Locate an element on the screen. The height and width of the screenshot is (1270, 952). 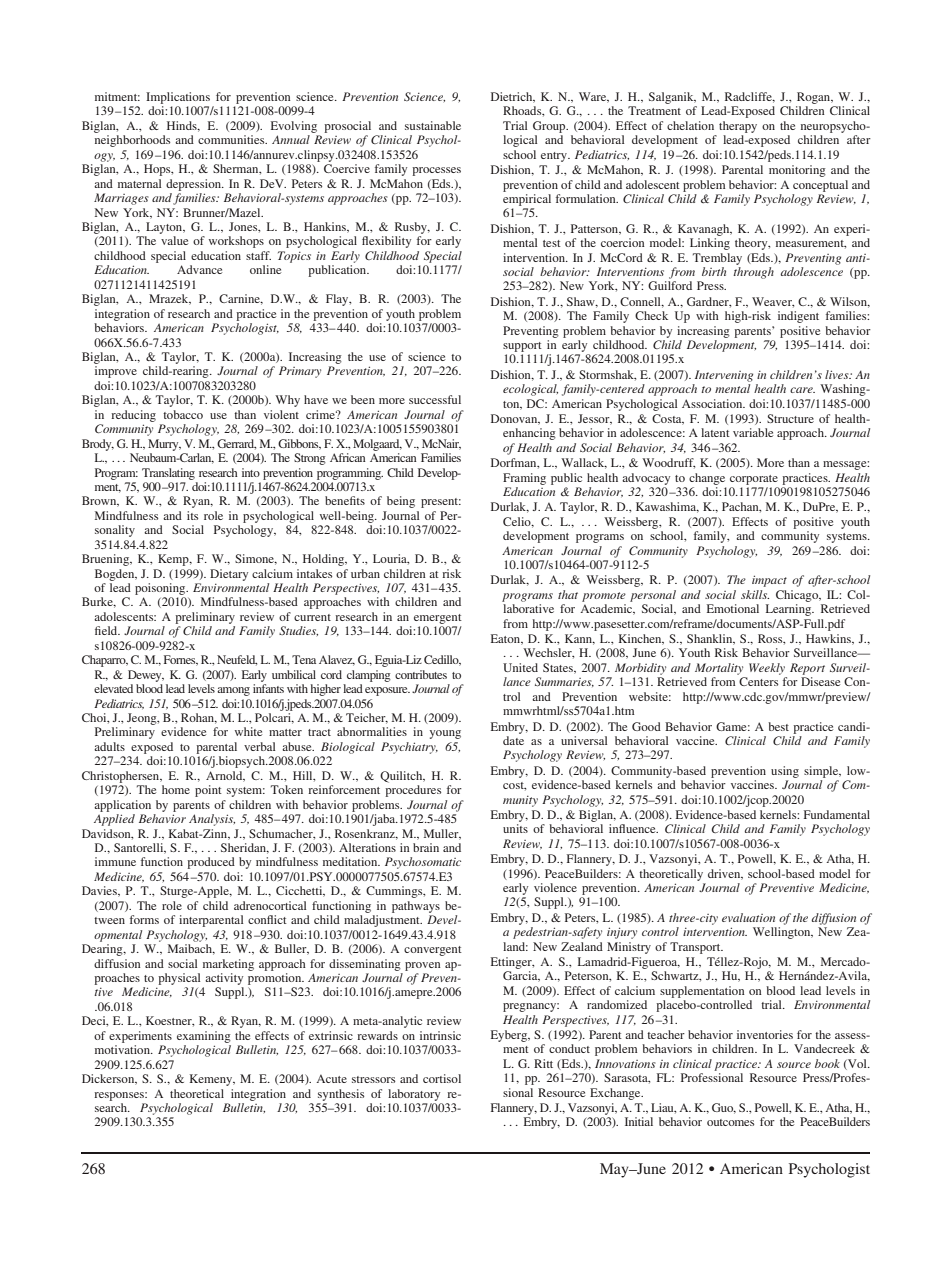
tobacco is located at coordinates (183, 414).
